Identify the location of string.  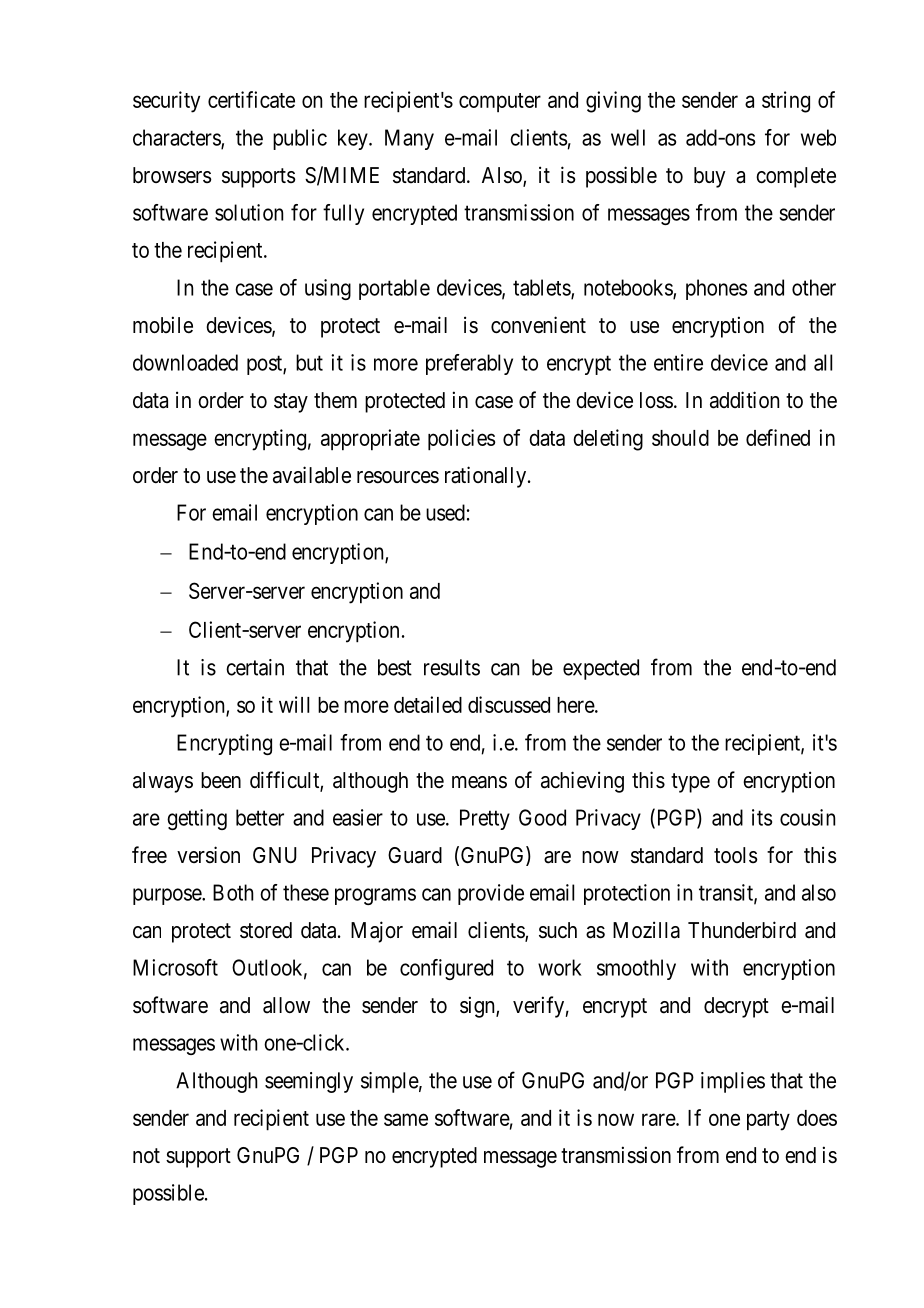
(786, 102).
